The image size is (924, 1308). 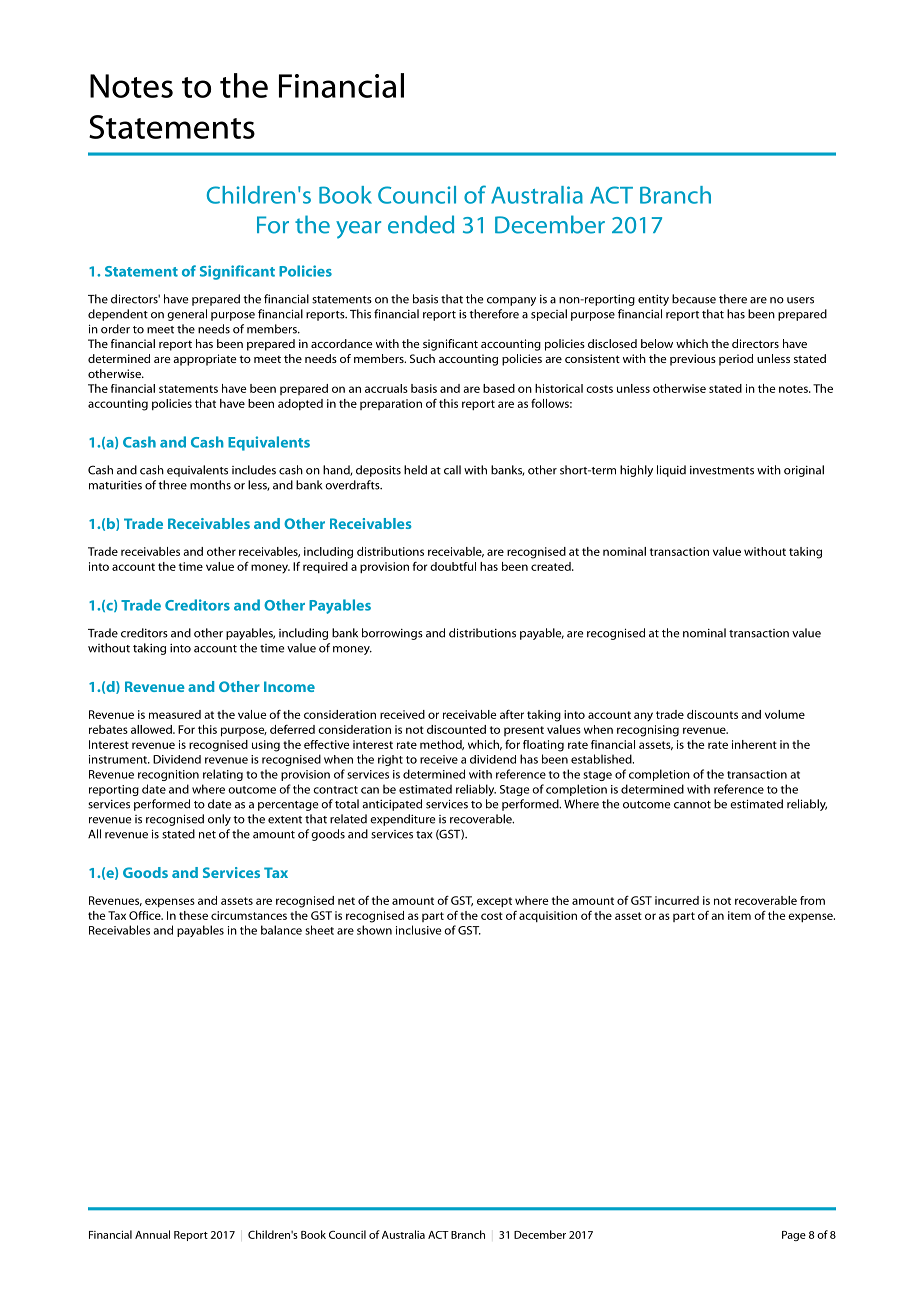 I want to click on except, so click(x=494, y=902).
